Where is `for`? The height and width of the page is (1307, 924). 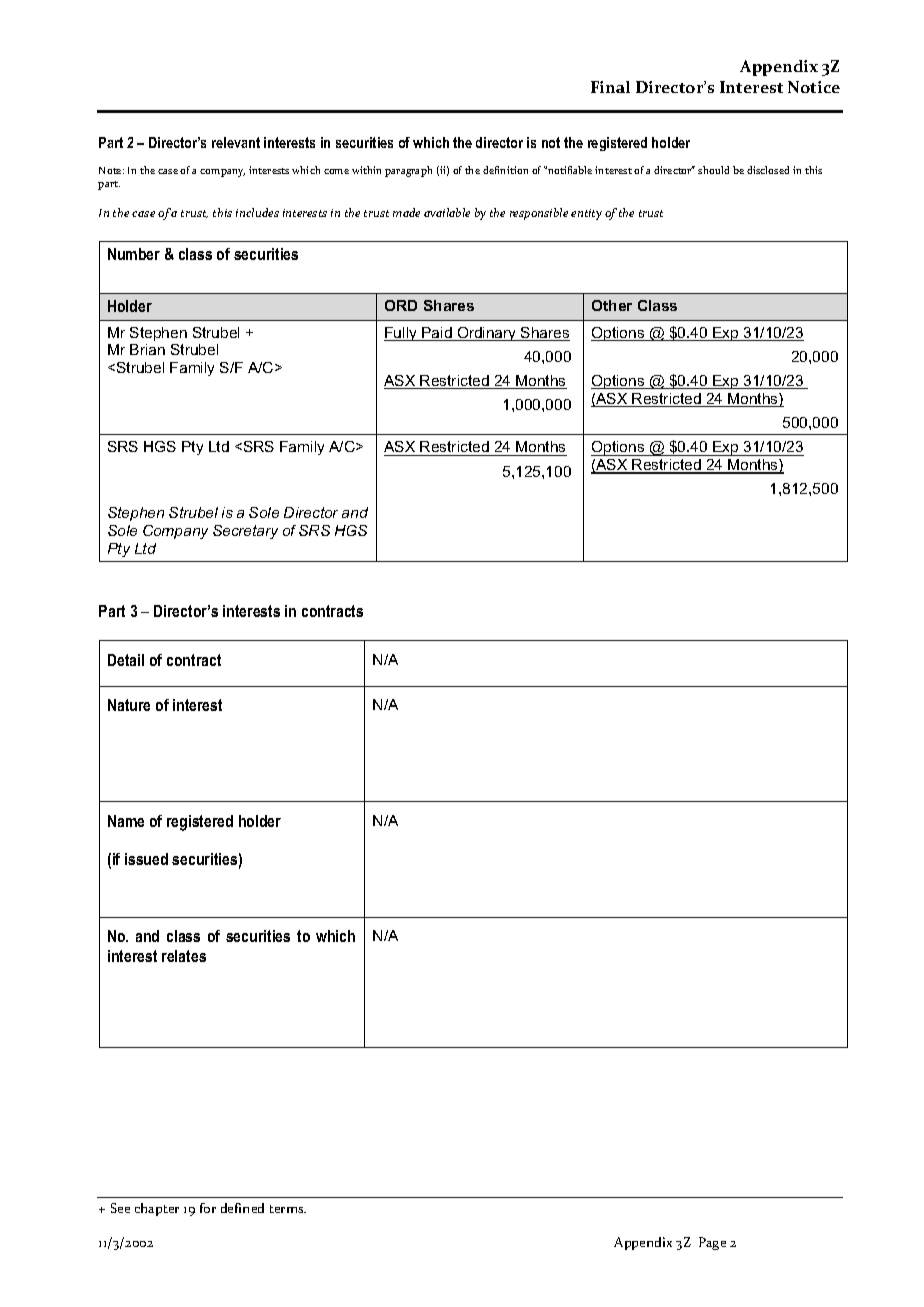
for is located at coordinates (208, 1208).
